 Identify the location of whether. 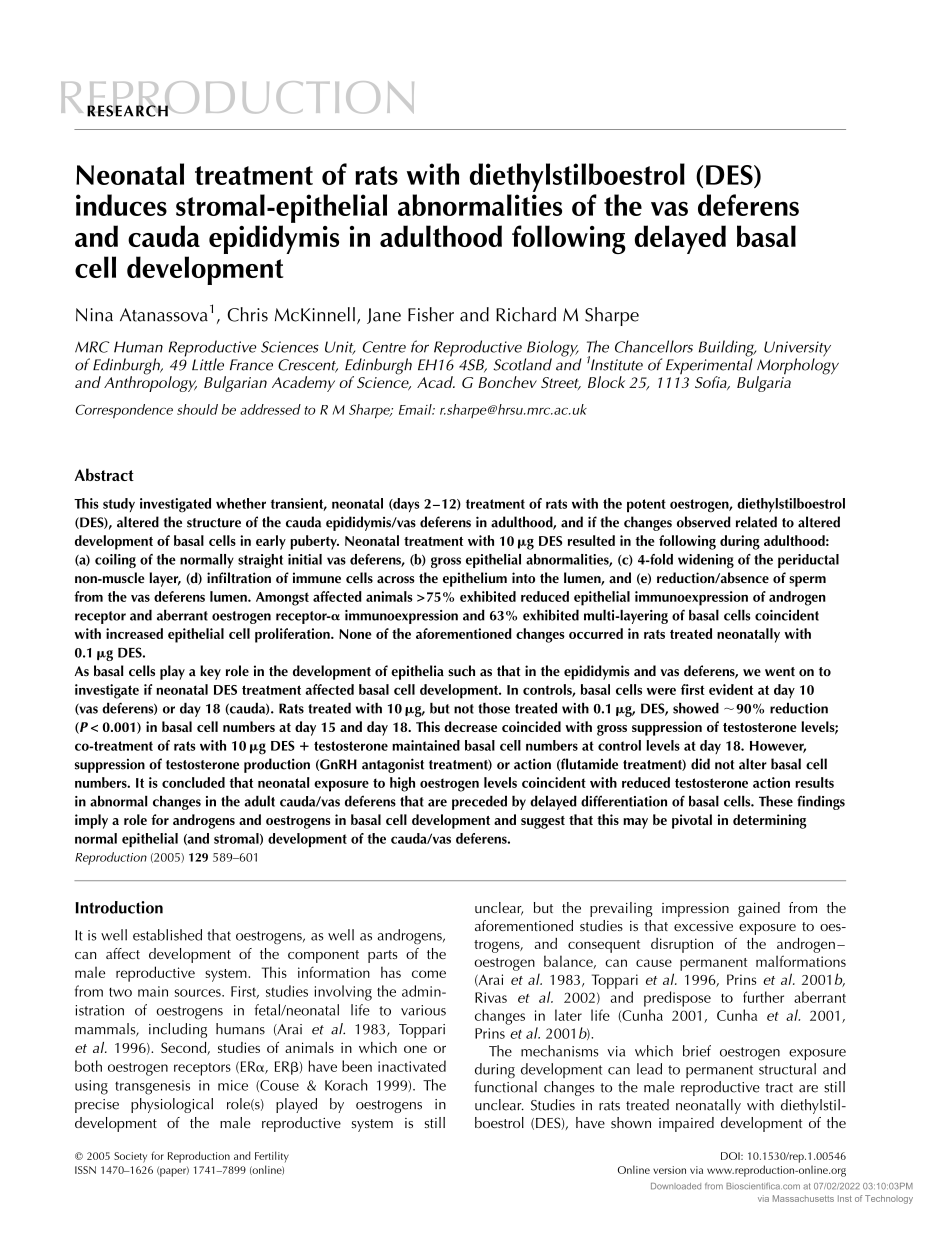
(241, 503).
